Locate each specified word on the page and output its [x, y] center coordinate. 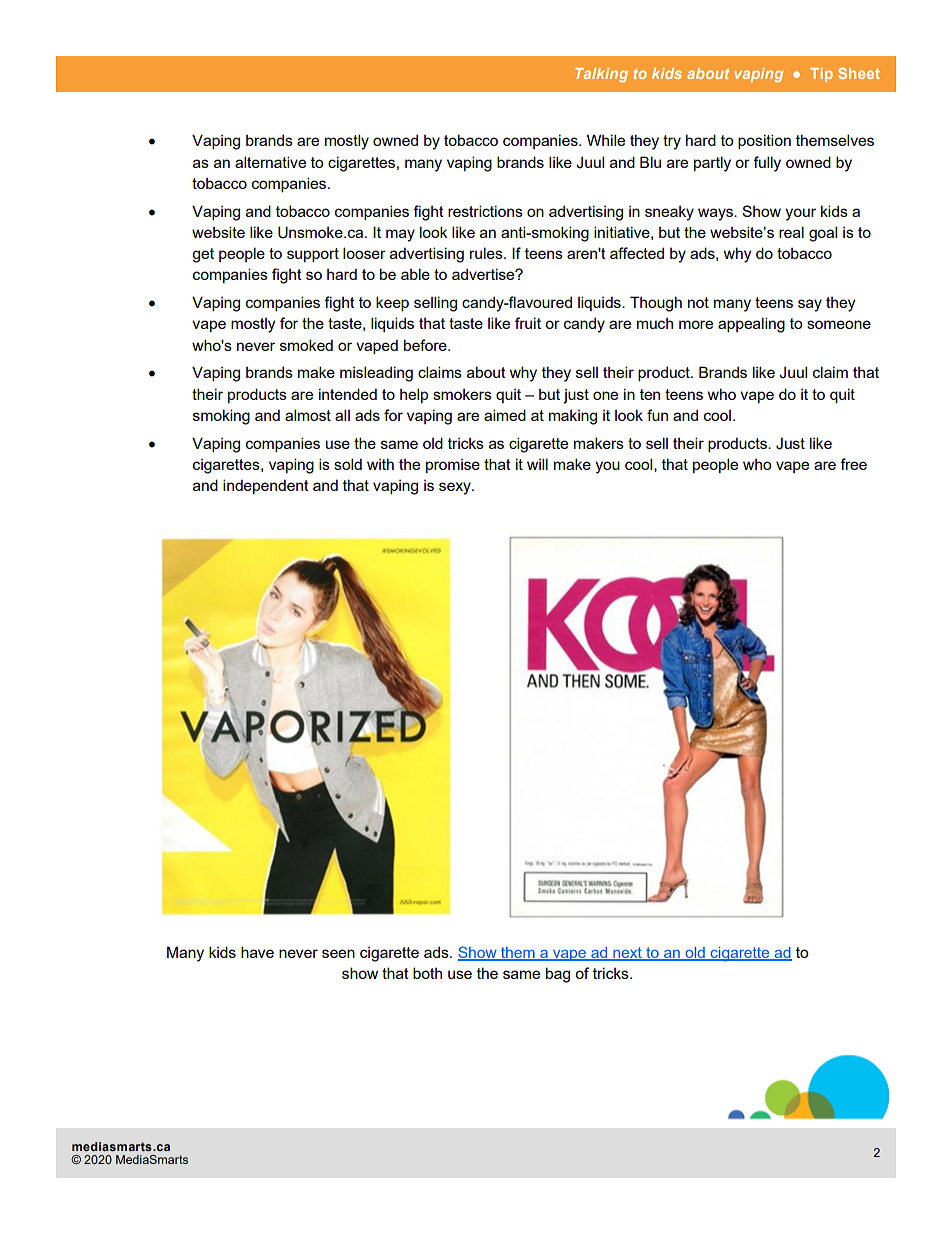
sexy [456, 488]
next [627, 954]
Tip [821, 75]
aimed [505, 415]
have [257, 952]
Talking [601, 75]
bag [558, 975]
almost [308, 415]
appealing [751, 325]
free [853, 464]
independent [266, 486]
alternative [270, 162]
